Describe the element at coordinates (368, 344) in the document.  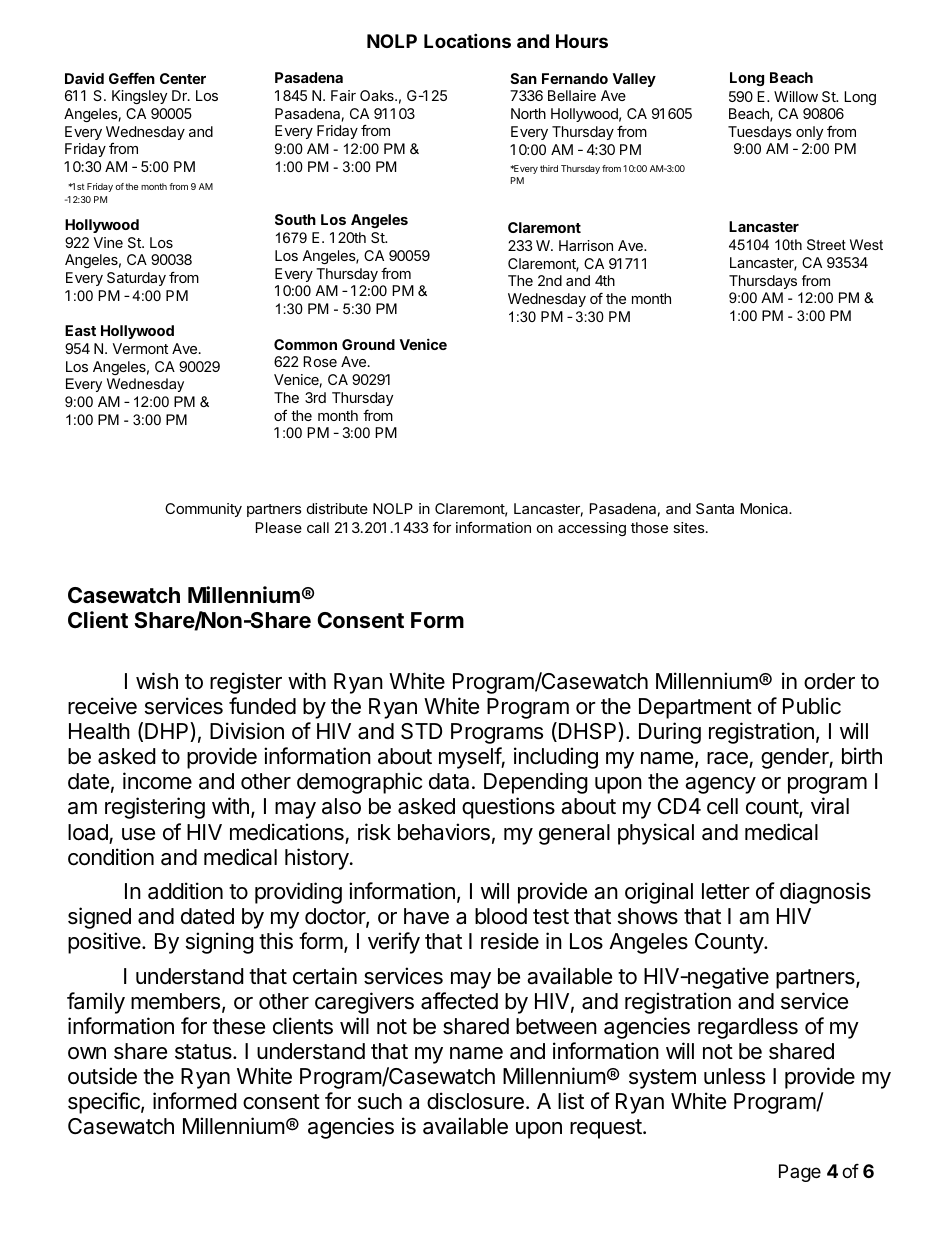
I see `Ground` at that location.
